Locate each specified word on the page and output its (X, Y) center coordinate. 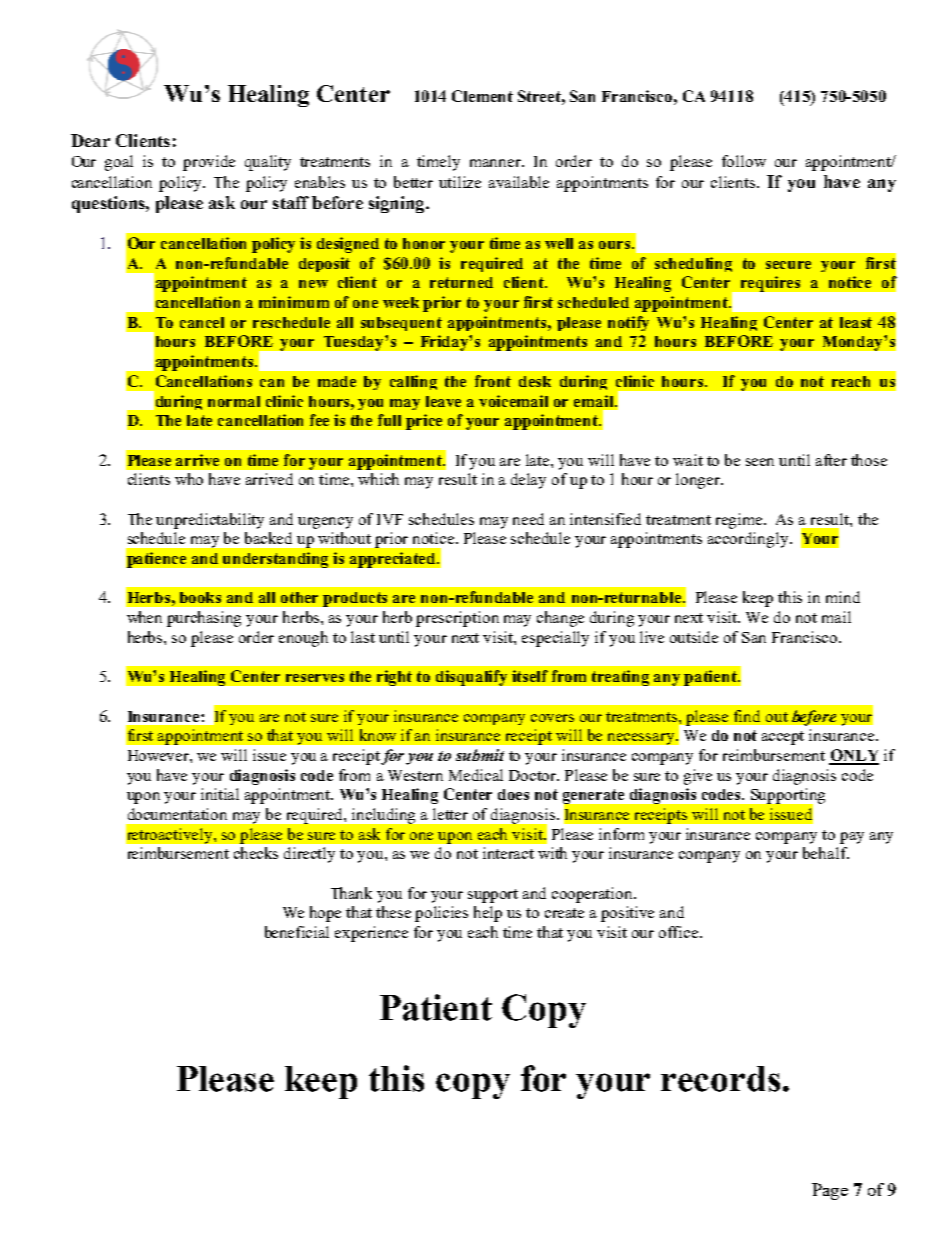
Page (830, 1191)
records (720, 1079)
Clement (482, 96)
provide (209, 163)
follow (744, 161)
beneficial (297, 932)
